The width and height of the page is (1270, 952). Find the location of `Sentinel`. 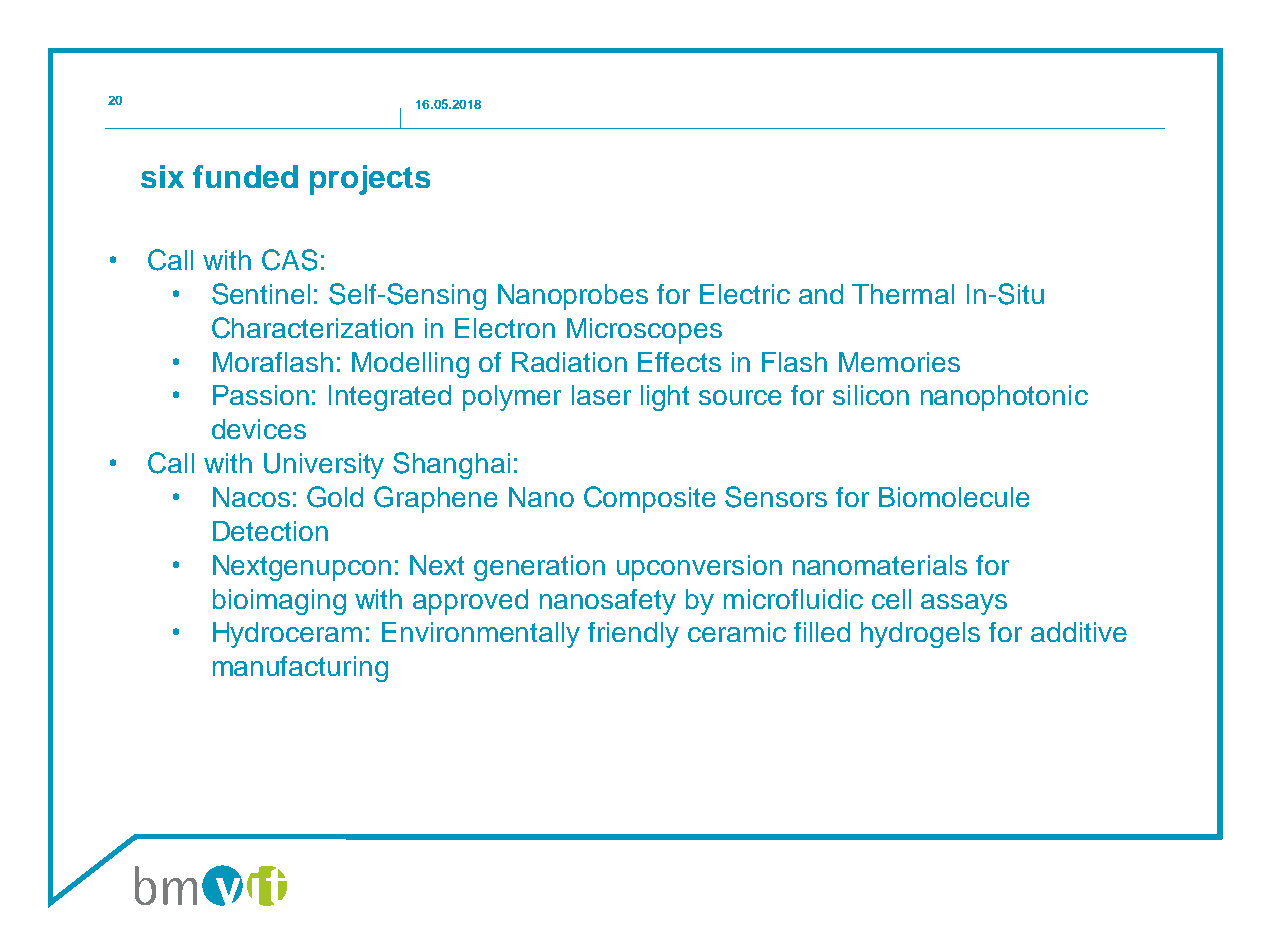

Sentinel is located at coordinates (261, 294).
